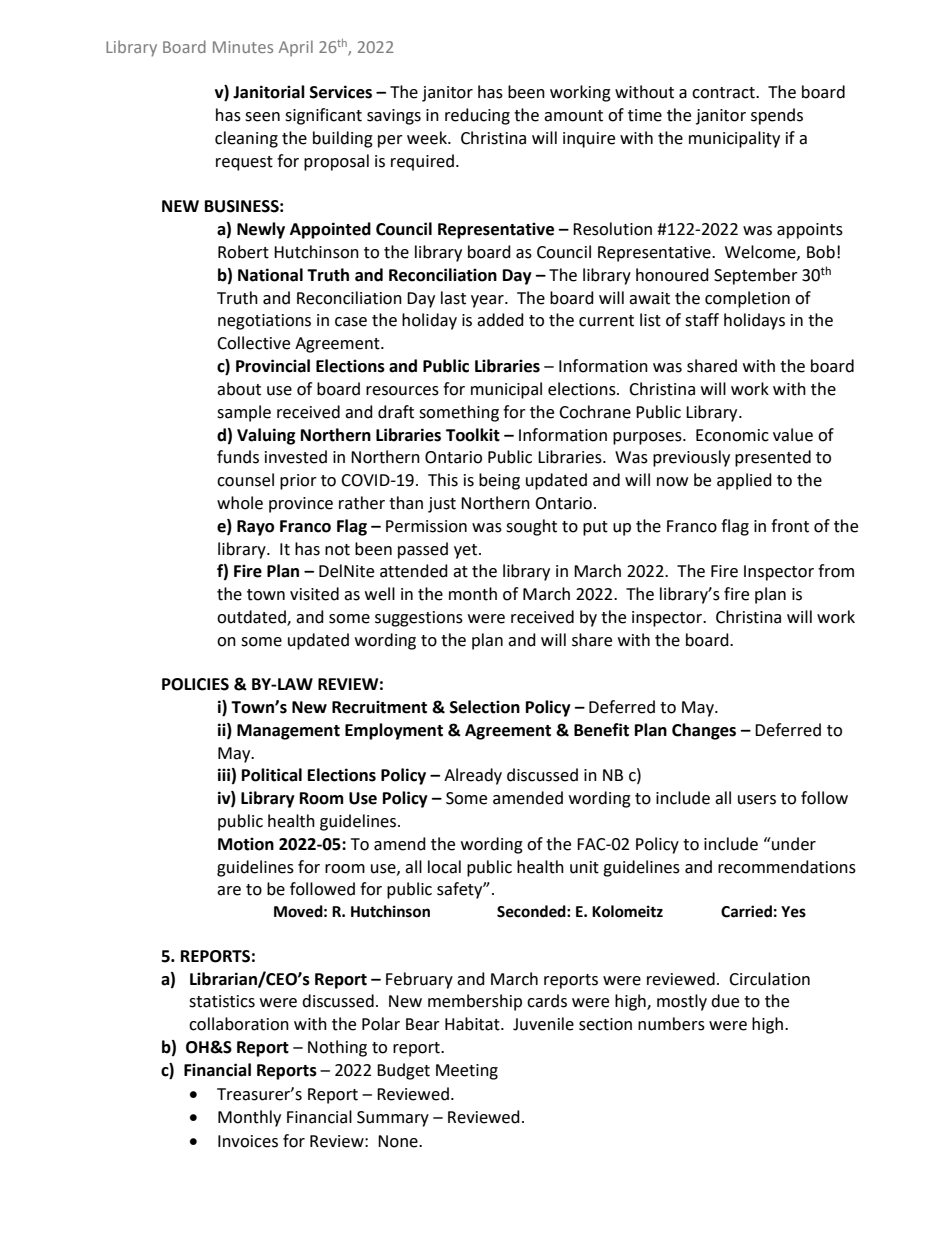  I want to click on users, so click(757, 800).
